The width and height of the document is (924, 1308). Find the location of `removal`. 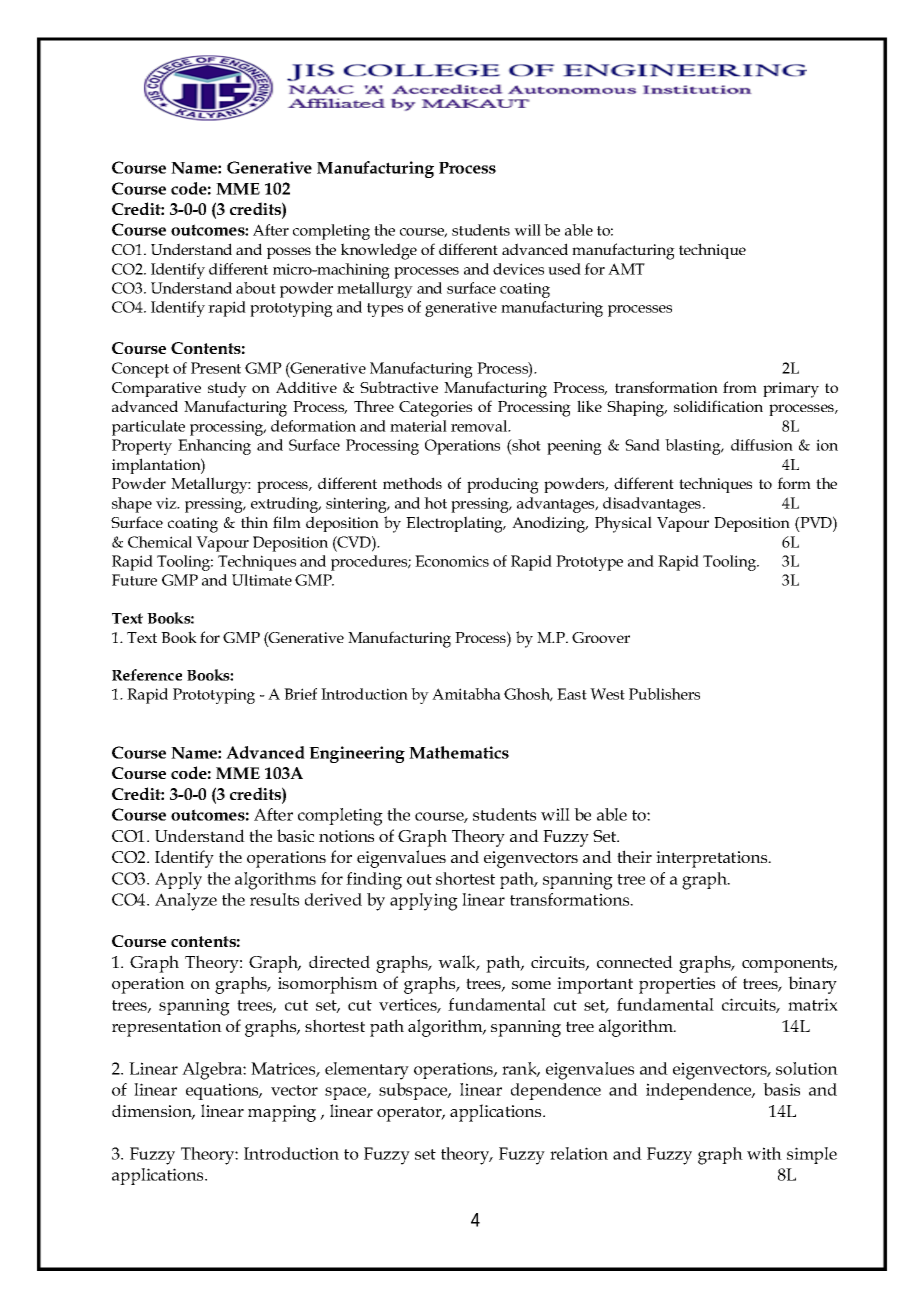

removal is located at coordinates (480, 426).
